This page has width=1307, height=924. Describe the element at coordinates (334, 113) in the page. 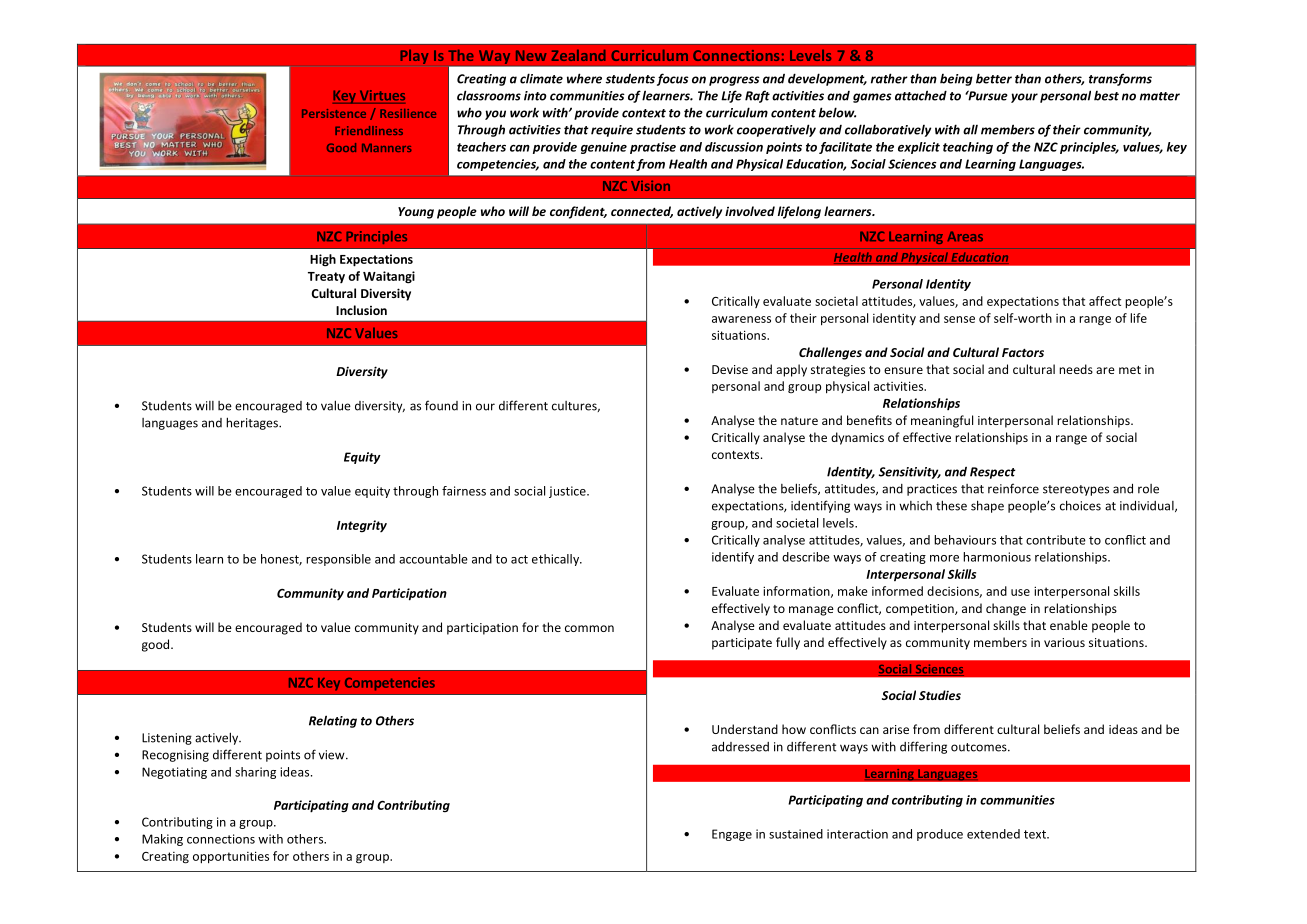

I see `Persistence` at that location.
